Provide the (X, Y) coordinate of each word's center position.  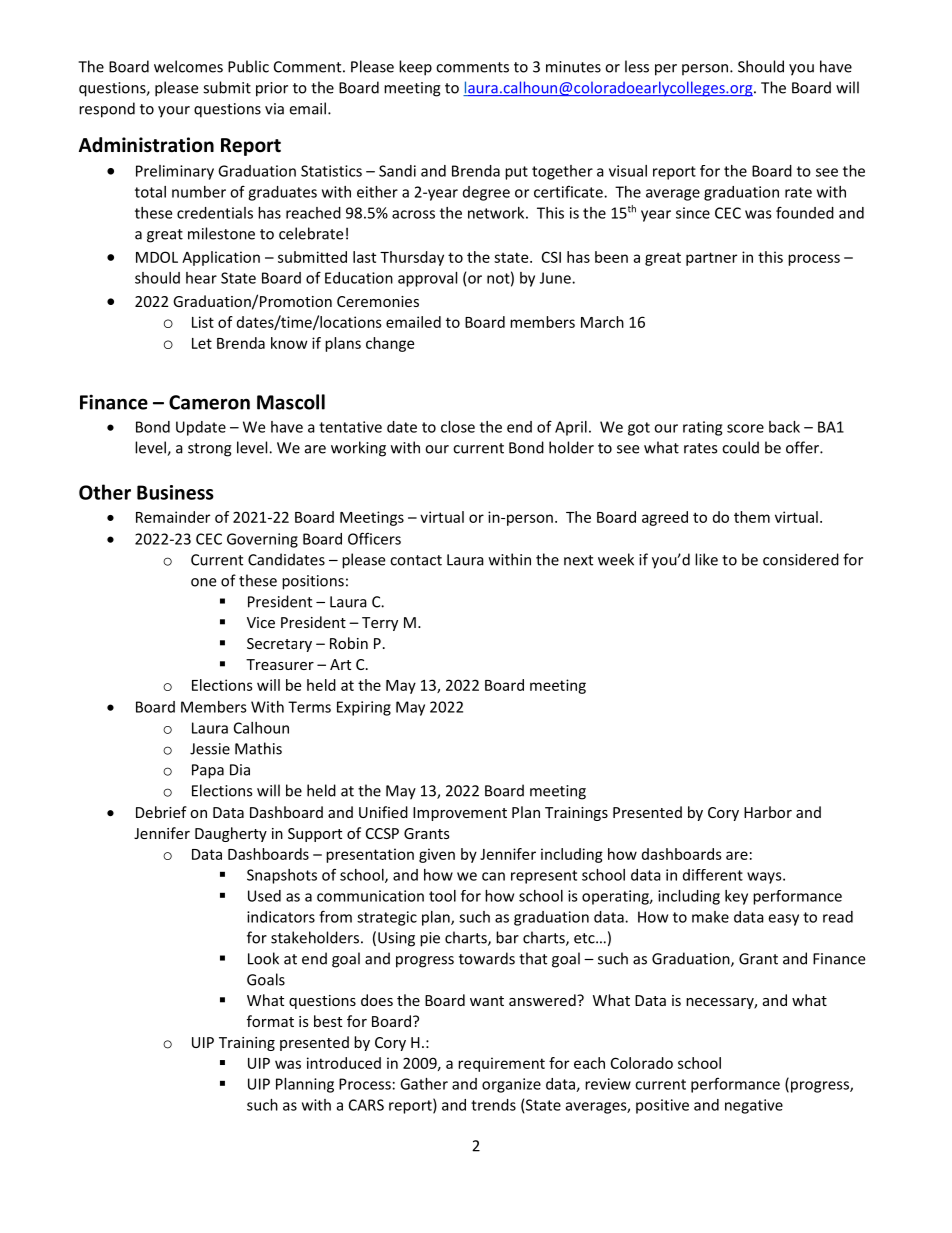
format (270, 1021)
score (745, 428)
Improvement (460, 814)
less (637, 66)
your (174, 112)
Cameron (209, 402)
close (458, 427)
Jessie (210, 749)
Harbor (768, 812)
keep (415, 68)
